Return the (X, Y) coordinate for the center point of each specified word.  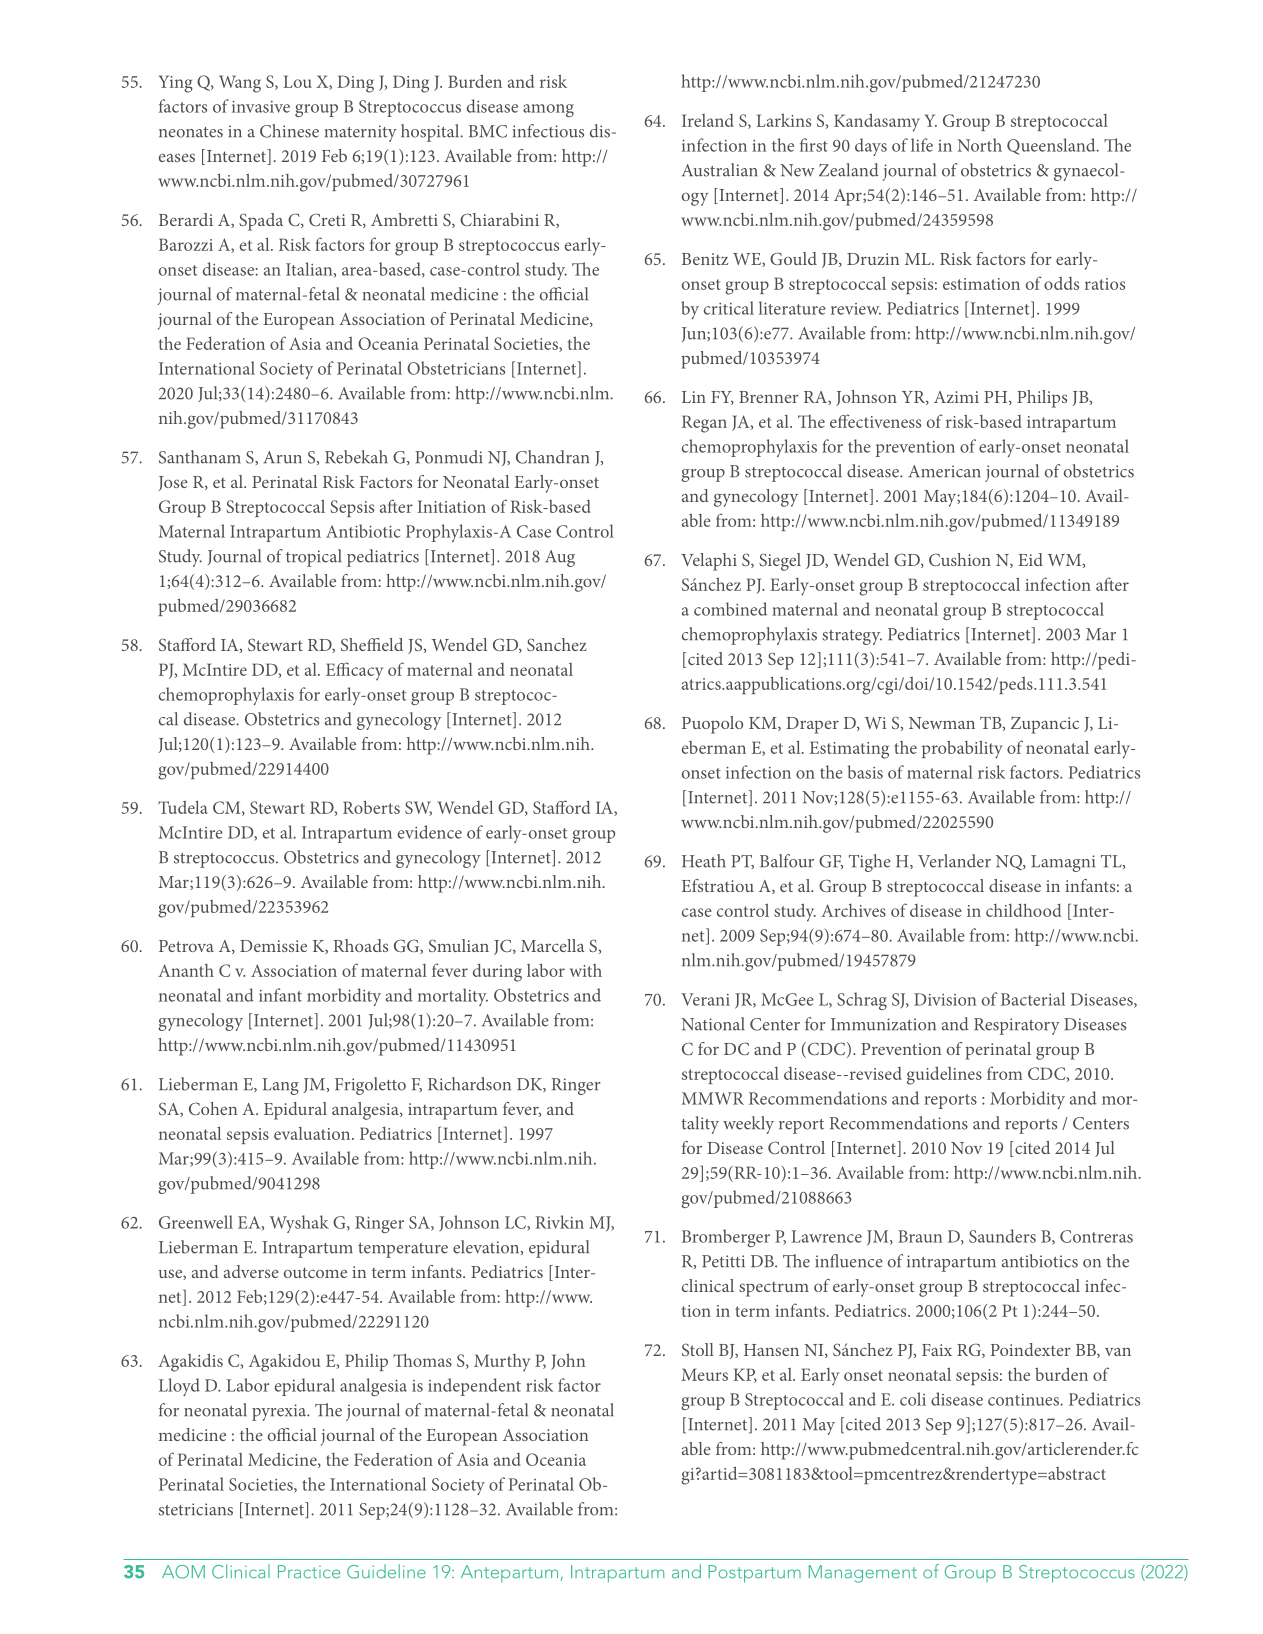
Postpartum (754, 1574)
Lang (281, 1086)
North (979, 145)
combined (730, 609)
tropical (314, 558)
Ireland (708, 120)
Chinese (289, 131)
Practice (309, 1572)
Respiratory (1017, 1026)
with (586, 970)
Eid (1030, 559)
